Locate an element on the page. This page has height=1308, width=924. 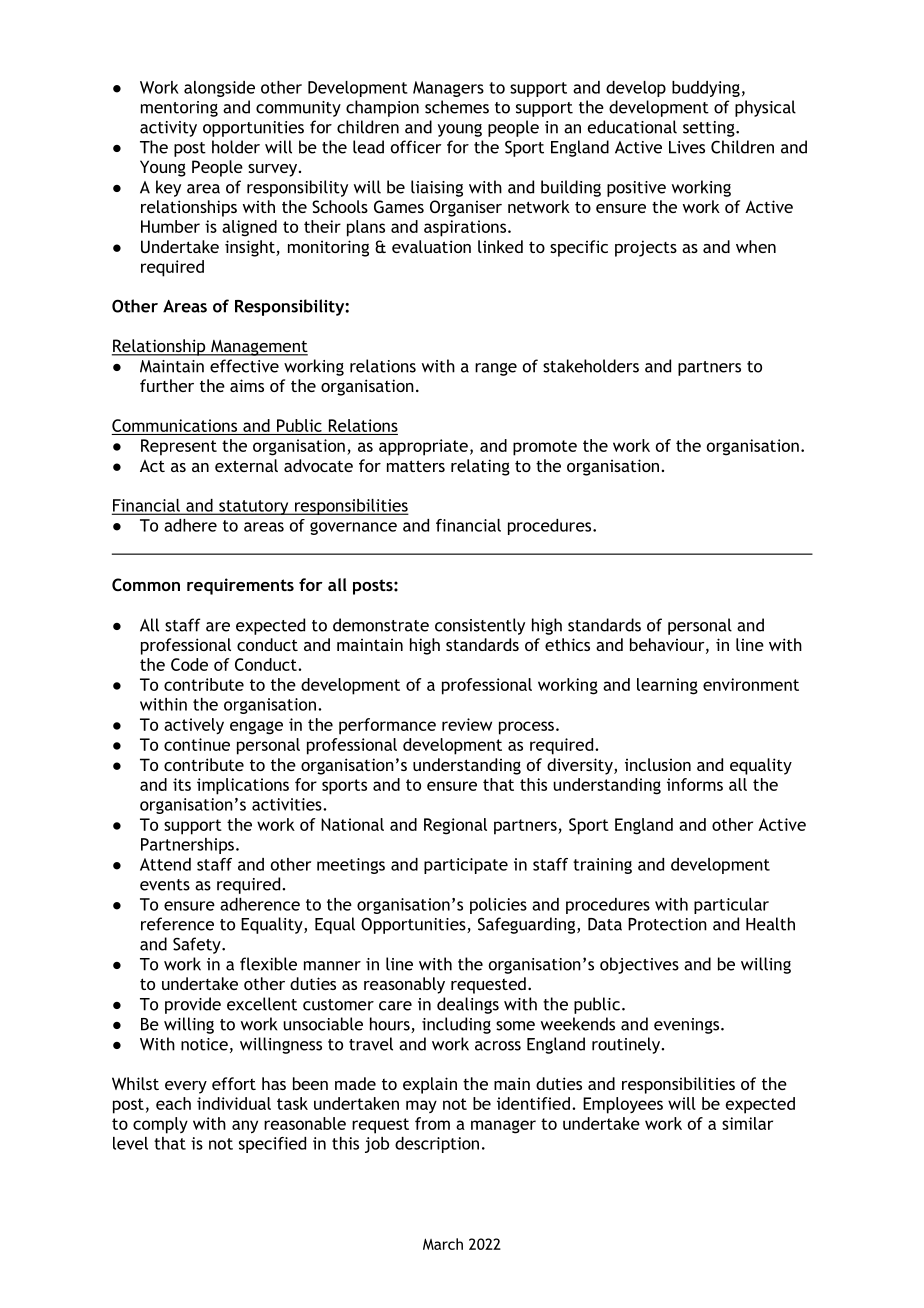
similar is located at coordinates (747, 1123).
